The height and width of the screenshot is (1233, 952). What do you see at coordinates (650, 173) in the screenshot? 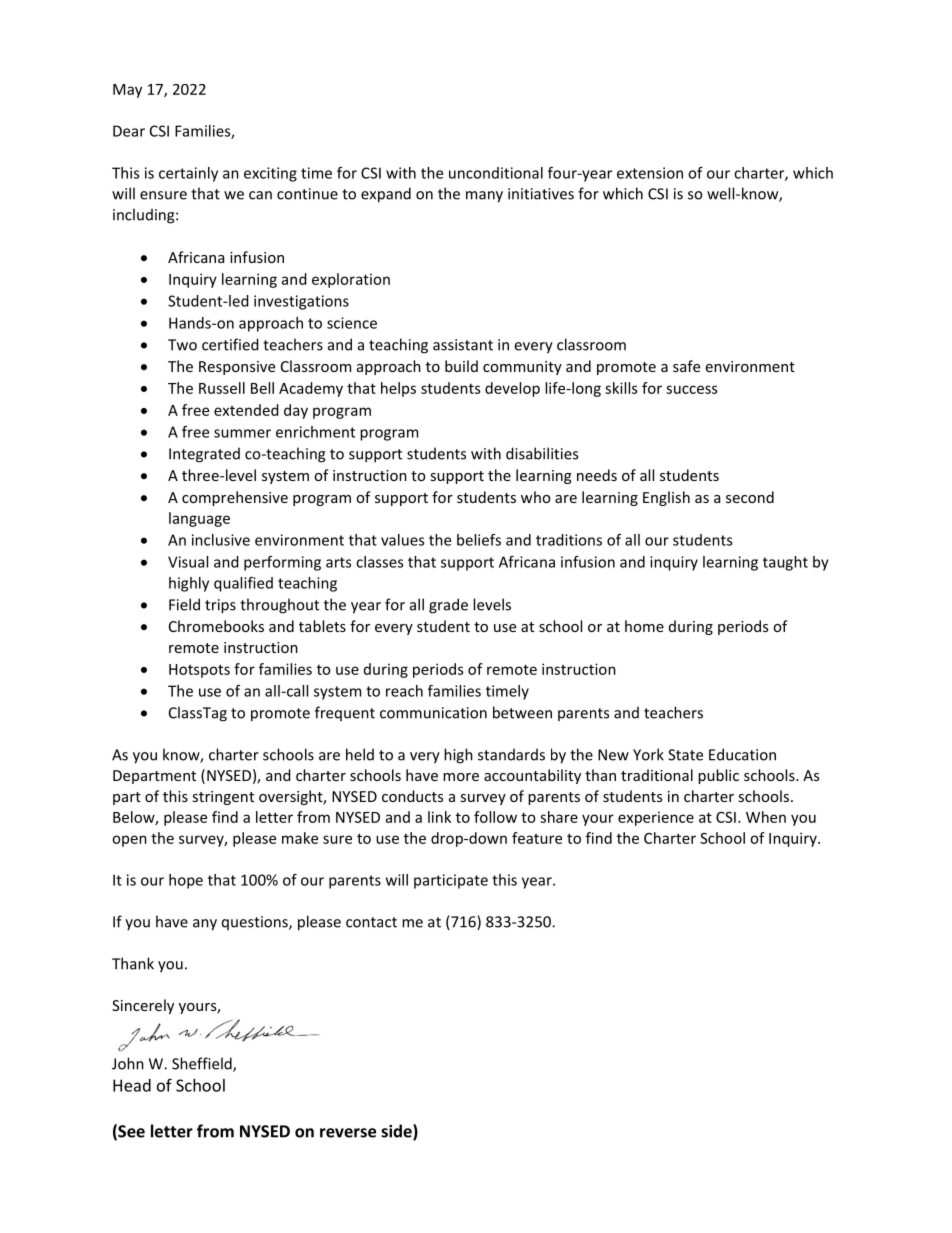
I see `extension` at bounding box center [650, 173].
